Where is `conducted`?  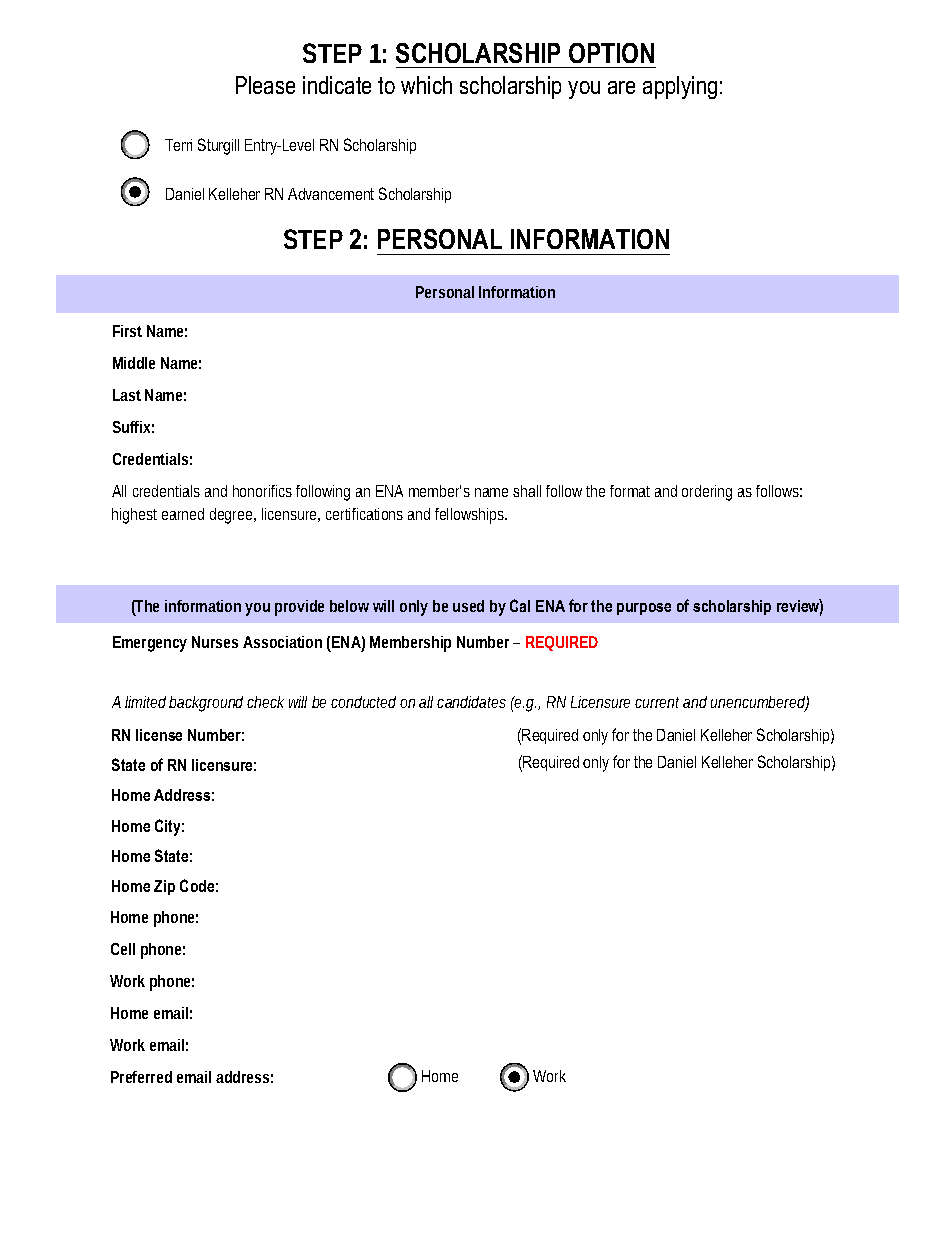 conducted is located at coordinates (363, 702).
